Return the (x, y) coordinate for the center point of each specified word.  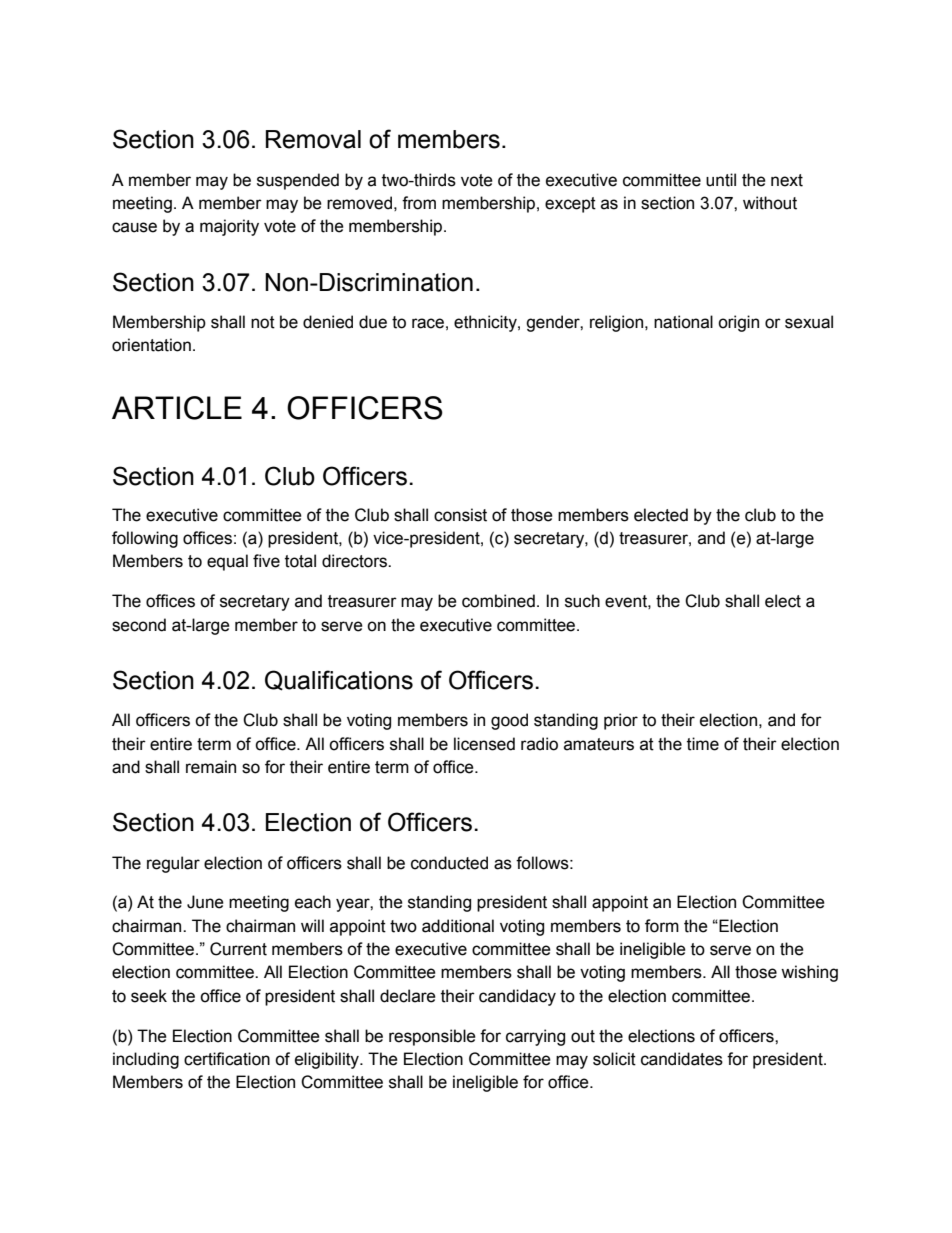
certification (227, 1059)
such (582, 601)
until (721, 180)
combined (498, 601)
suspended (298, 181)
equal (227, 562)
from (419, 203)
